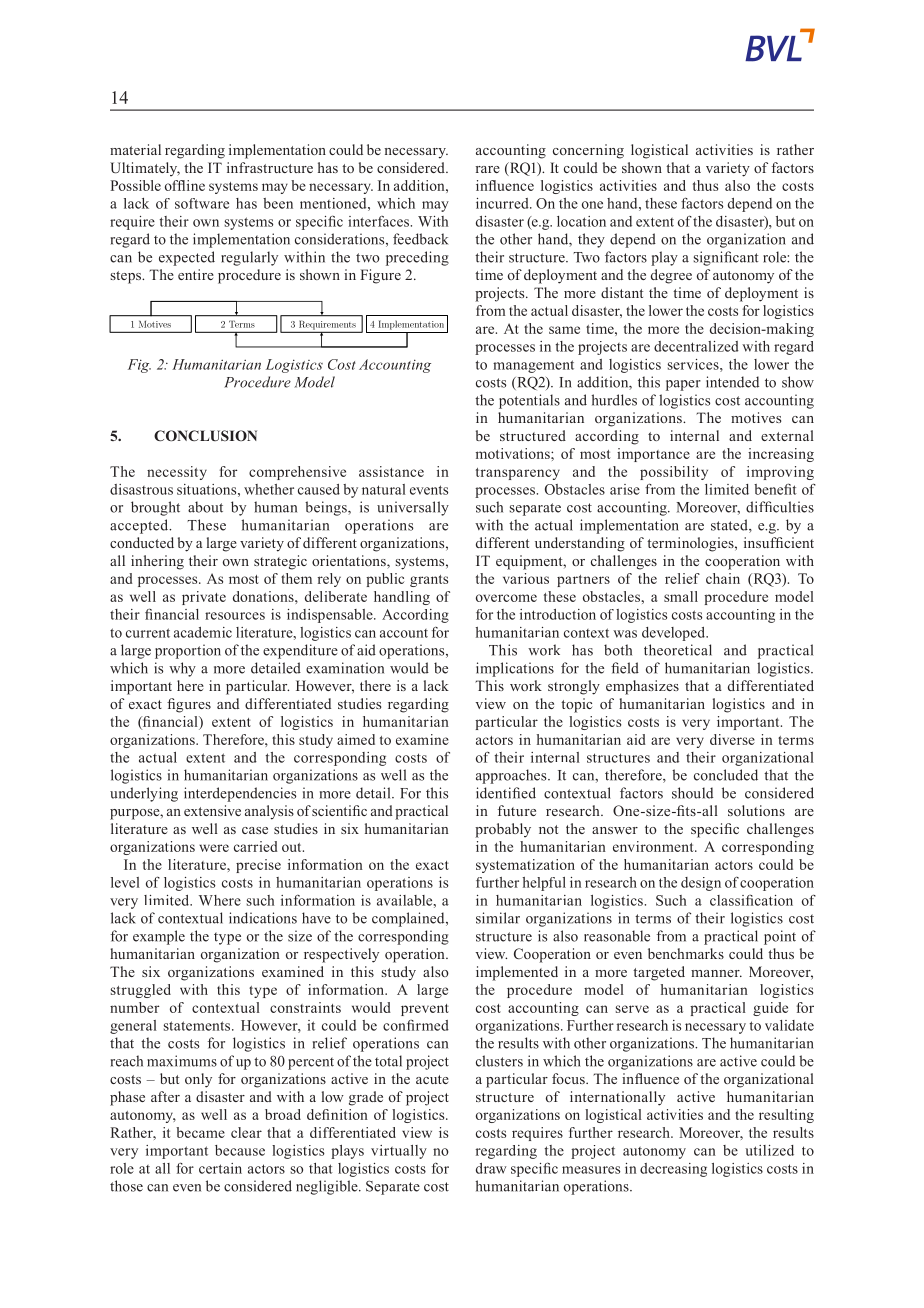 Image resolution: width=924 pixels, height=1308 pixels. I want to click on rare, so click(488, 169).
